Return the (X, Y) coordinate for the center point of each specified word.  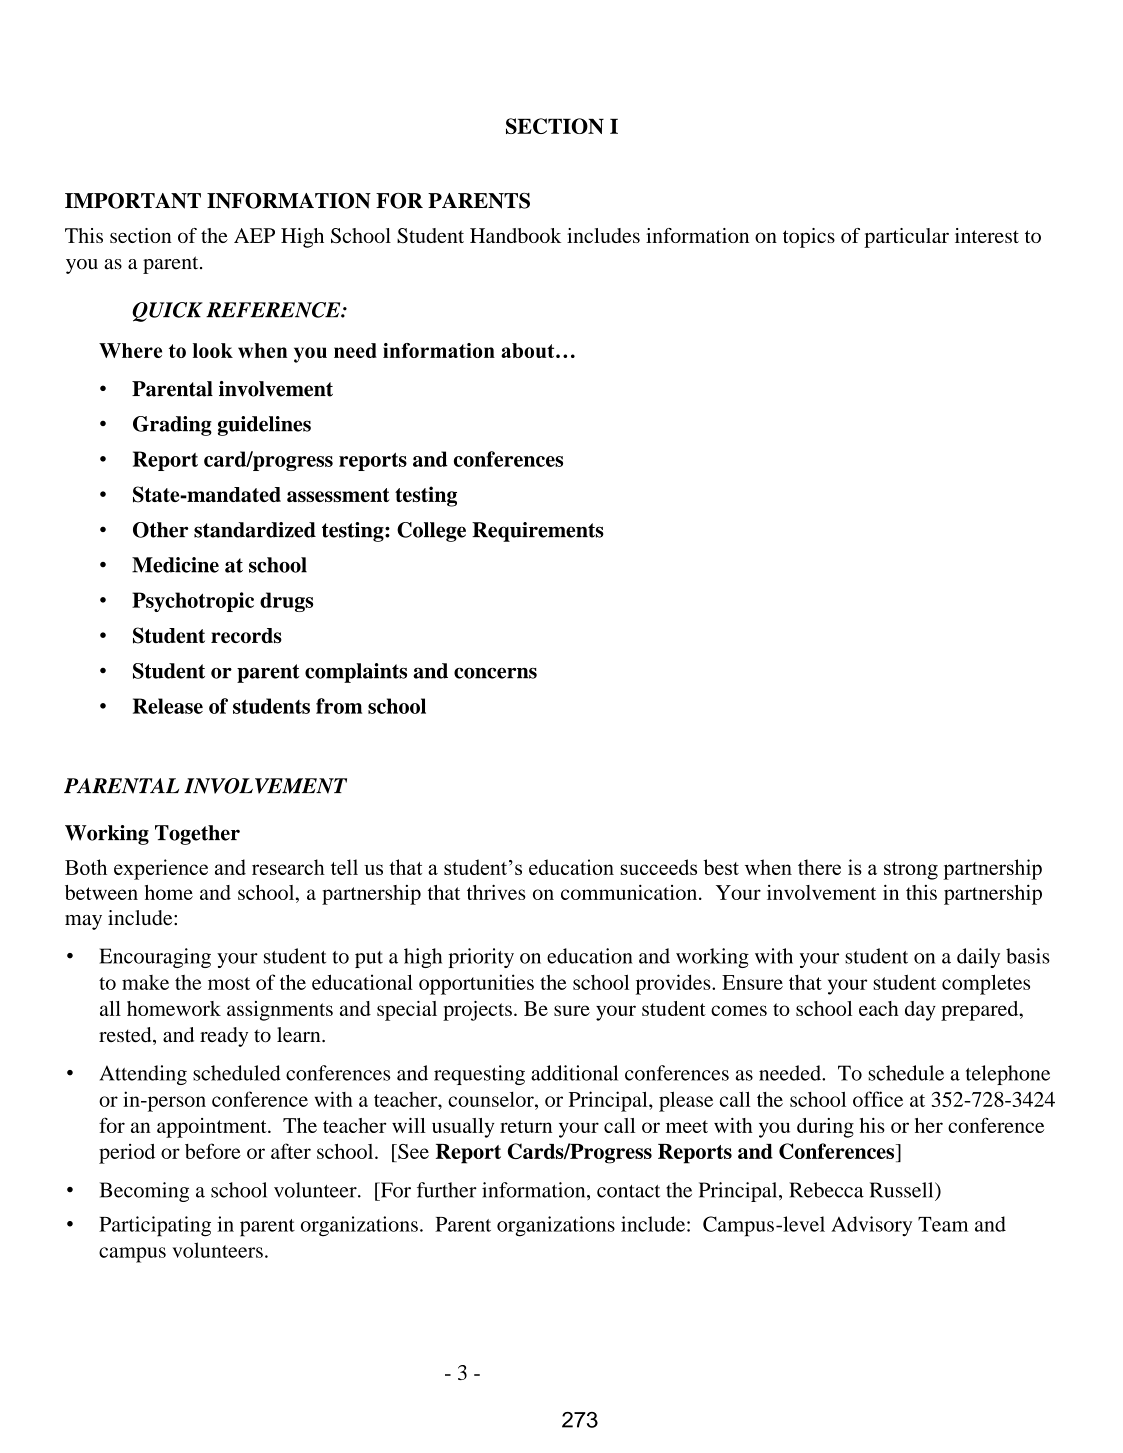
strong (911, 871)
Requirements (538, 532)
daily (978, 958)
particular (906, 238)
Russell (903, 1190)
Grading (172, 426)
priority (481, 958)
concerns (495, 673)
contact (628, 1191)
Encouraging (155, 958)
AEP (254, 235)
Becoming (144, 1192)
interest (987, 235)
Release (168, 706)
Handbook (515, 235)
